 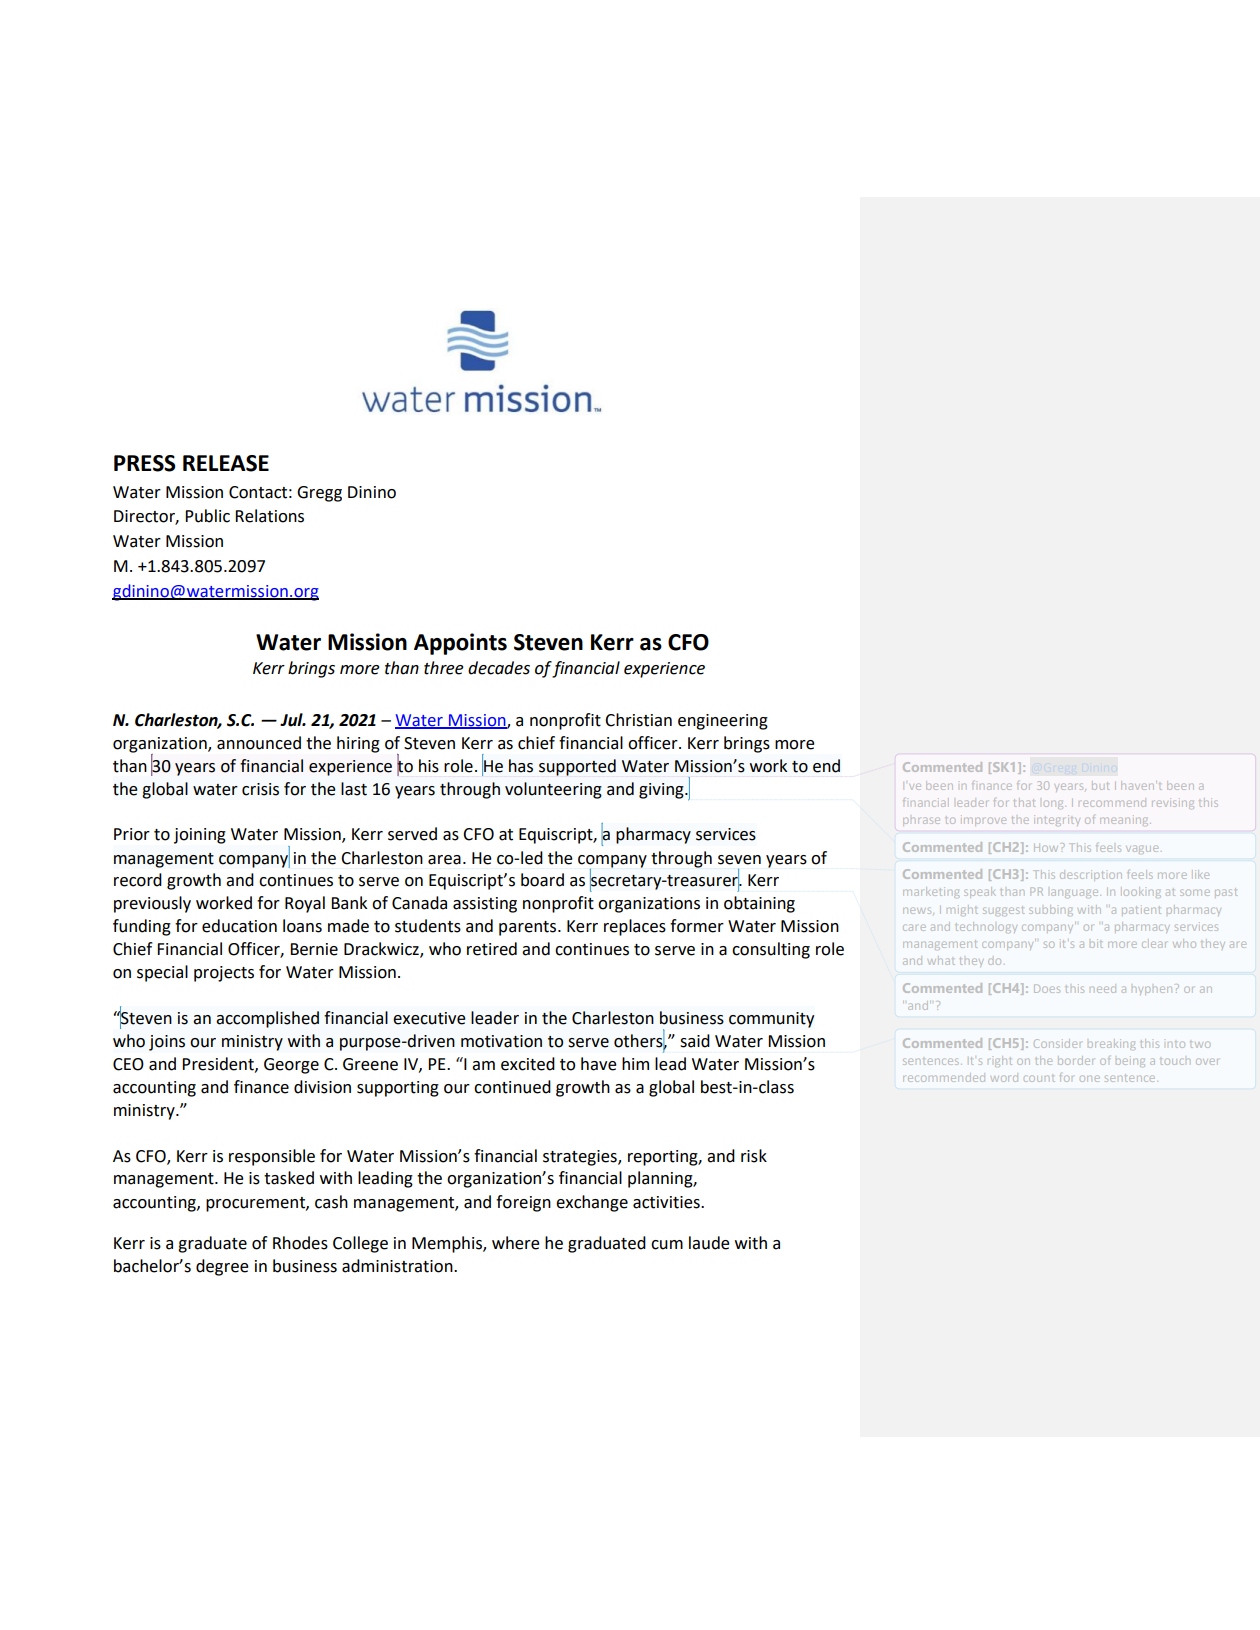 What do you see at coordinates (444, 668) in the screenshot?
I see `three` at bounding box center [444, 668].
